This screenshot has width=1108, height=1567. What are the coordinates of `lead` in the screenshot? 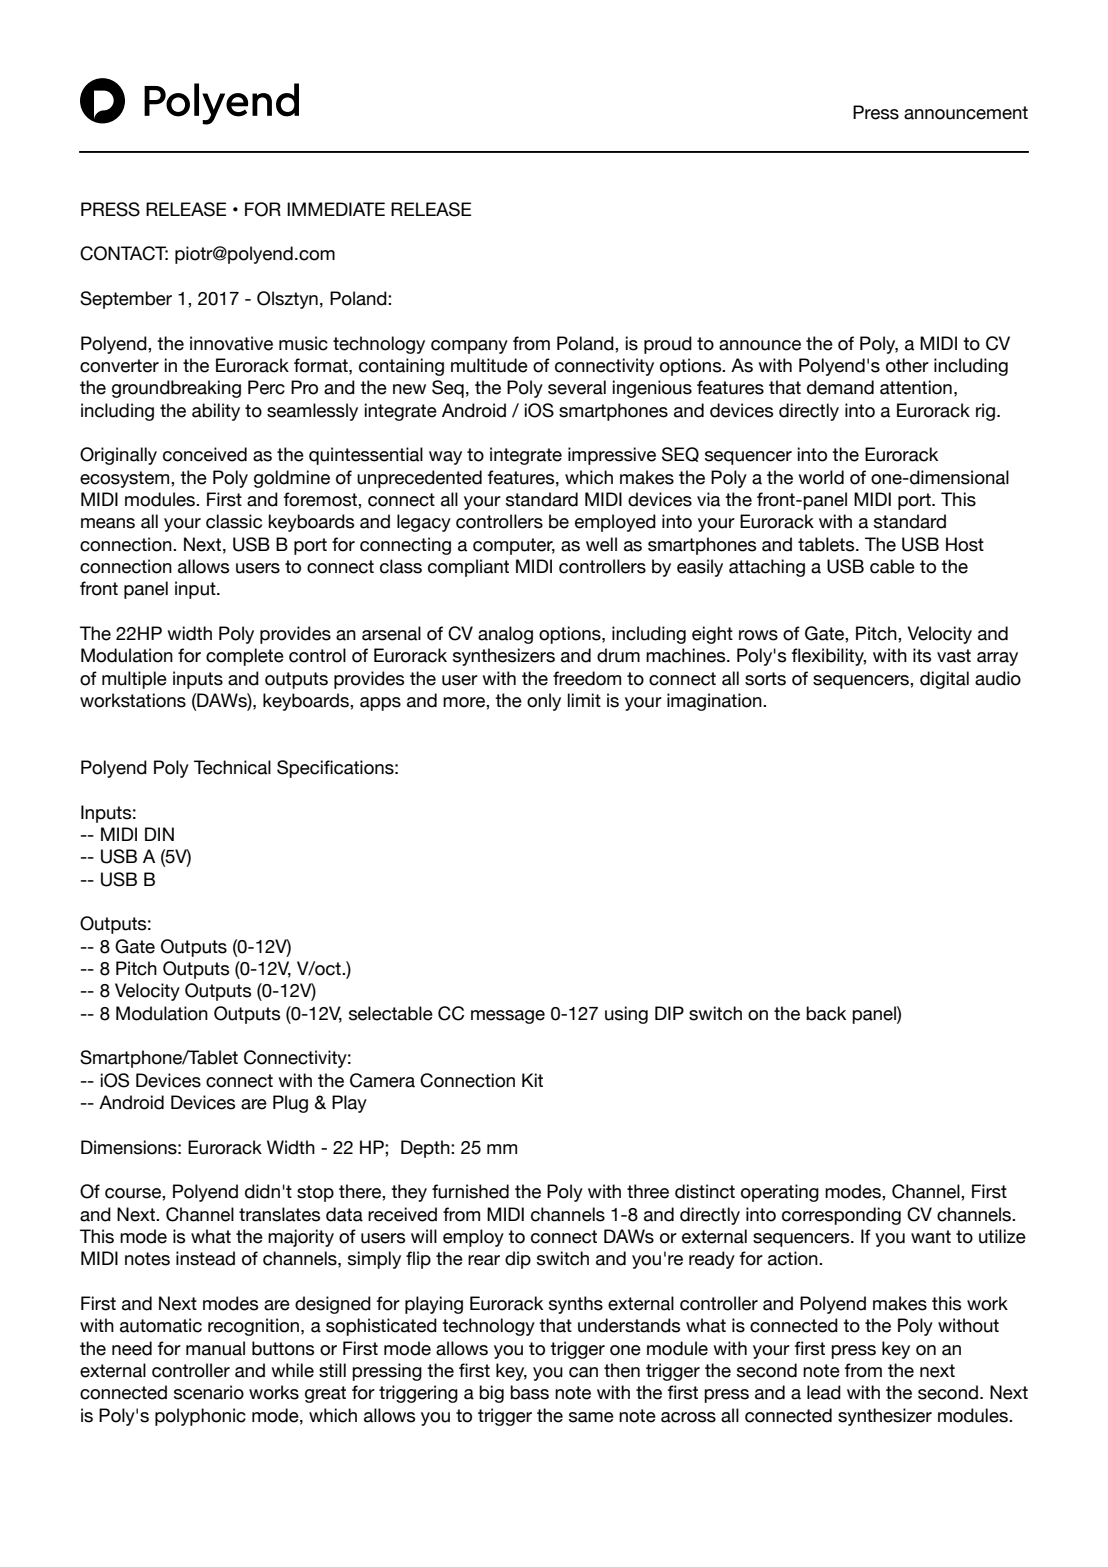 It's located at (824, 1392).
